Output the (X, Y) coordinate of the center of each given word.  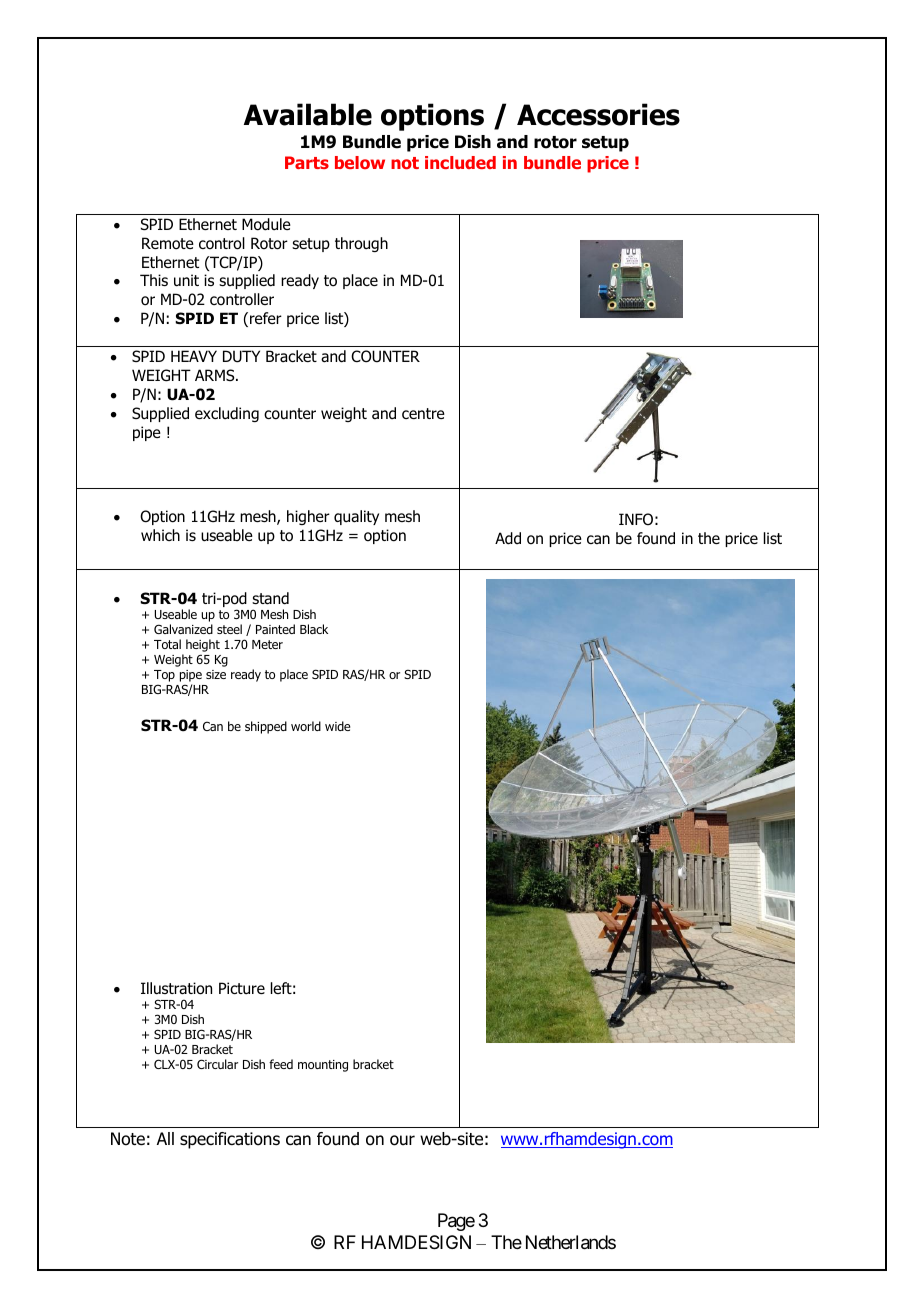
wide (337, 726)
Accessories (598, 114)
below (360, 162)
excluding (227, 414)
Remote (168, 243)
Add (508, 538)
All (165, 1138)
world (306, 726)
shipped (266, 727)
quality (356, 517)
